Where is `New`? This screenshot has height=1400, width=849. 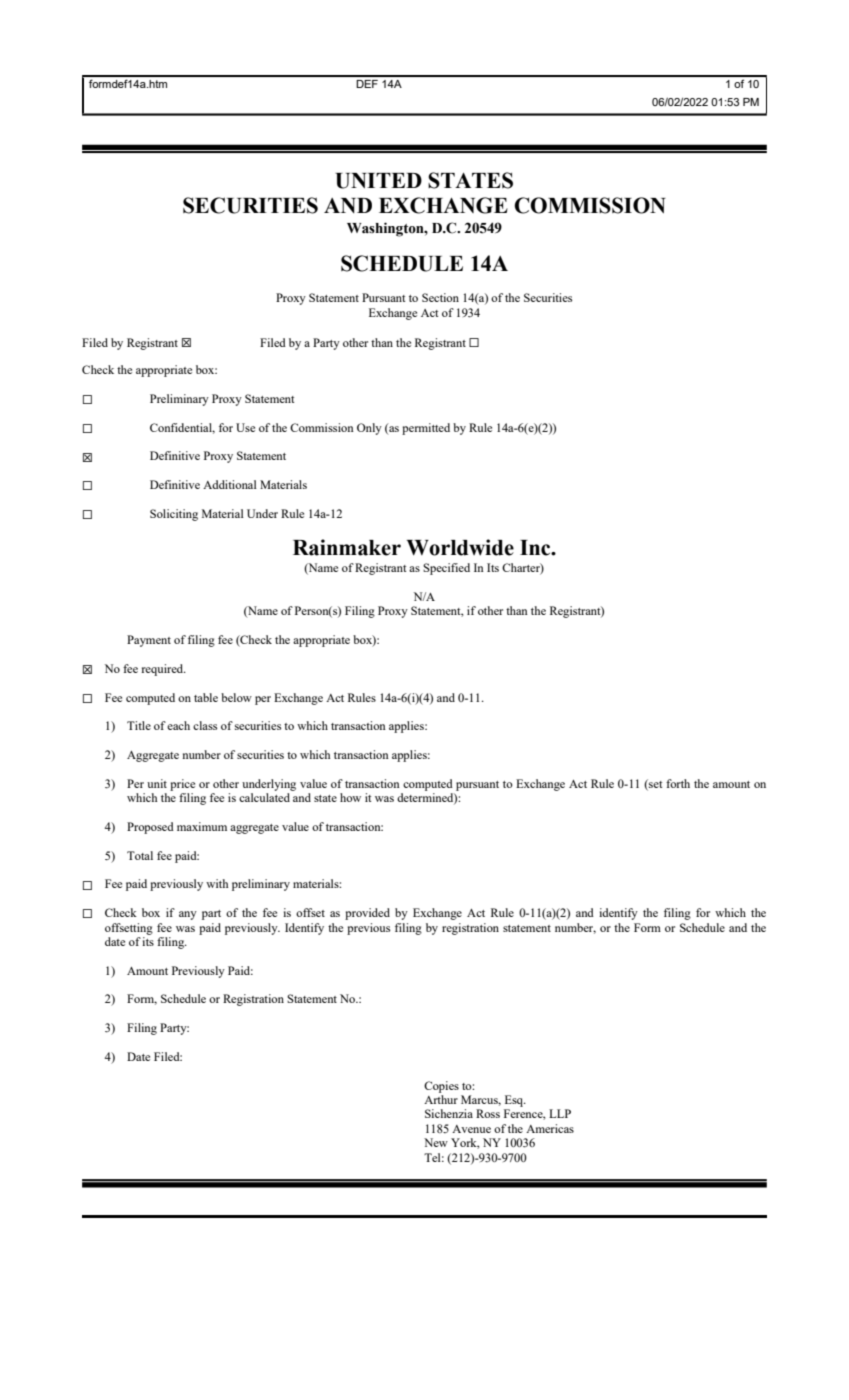 New is located at coordinates (436, 1142).
